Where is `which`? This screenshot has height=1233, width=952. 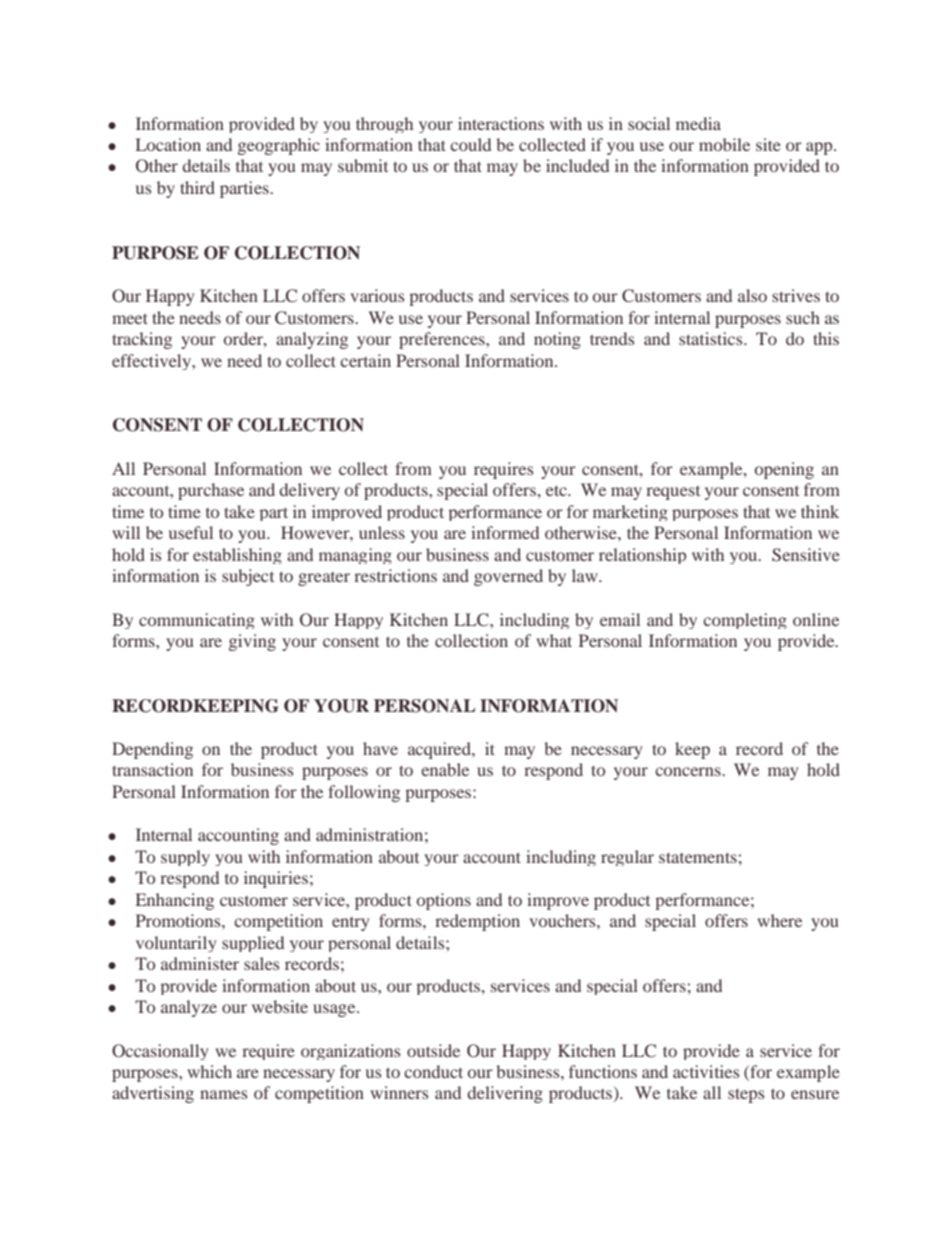
which is located at coordinates (209, 1071).
